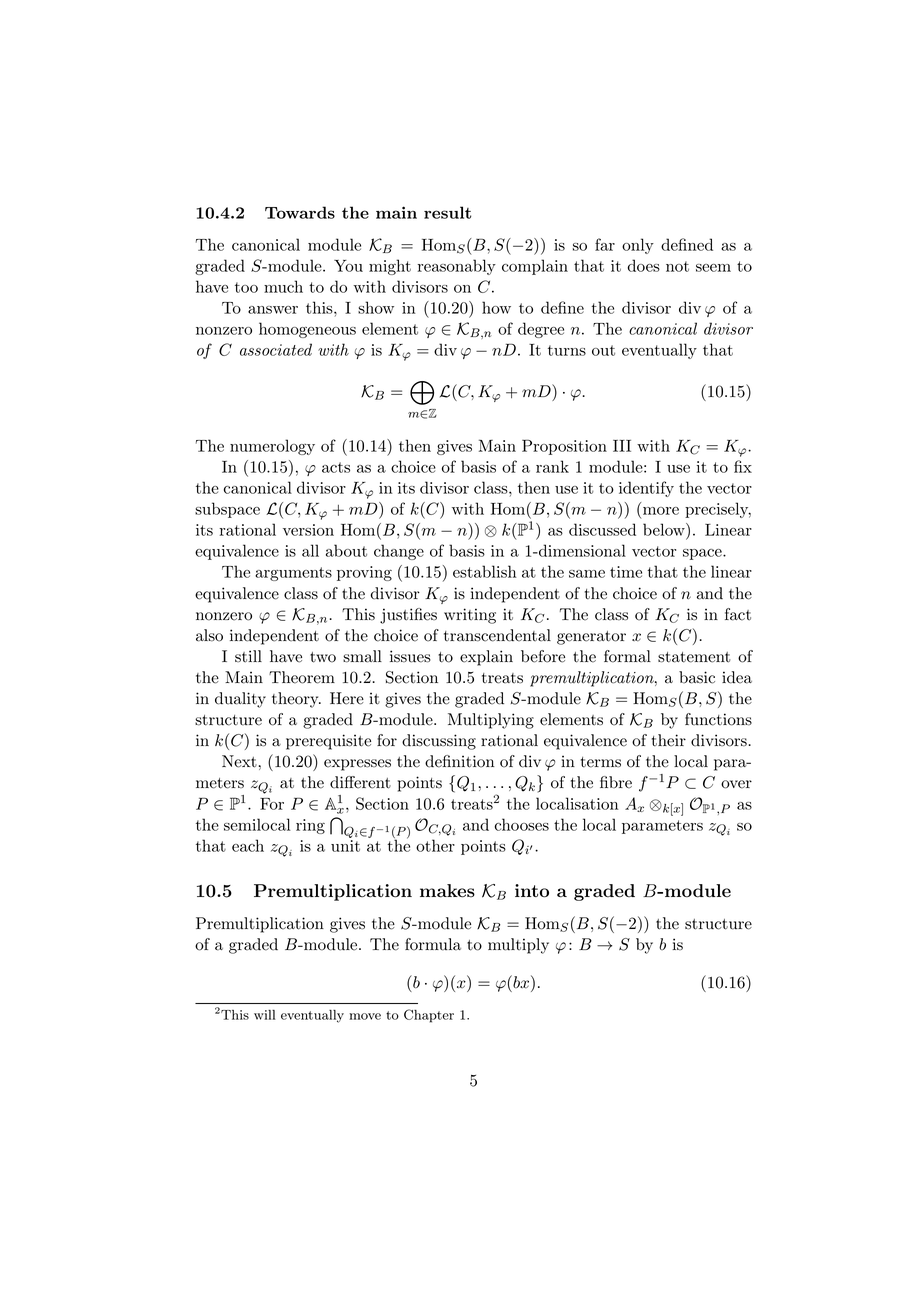 The height and width of the page is (1308, 924). What do you see at coordinates (265, 1015) in the page?
I see `will` at bounding box center [265, 1015].
